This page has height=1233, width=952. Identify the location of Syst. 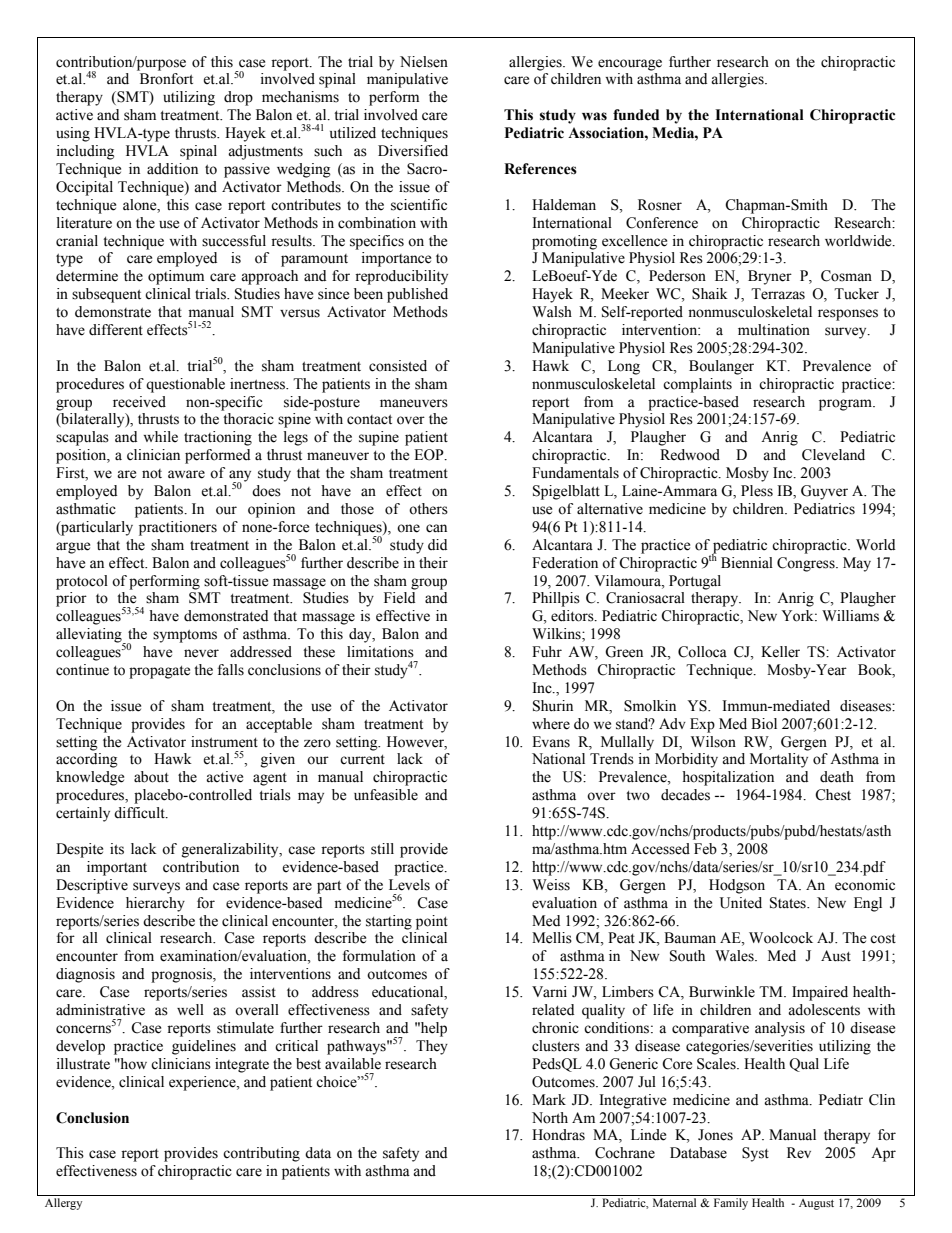
(755, 1154).
